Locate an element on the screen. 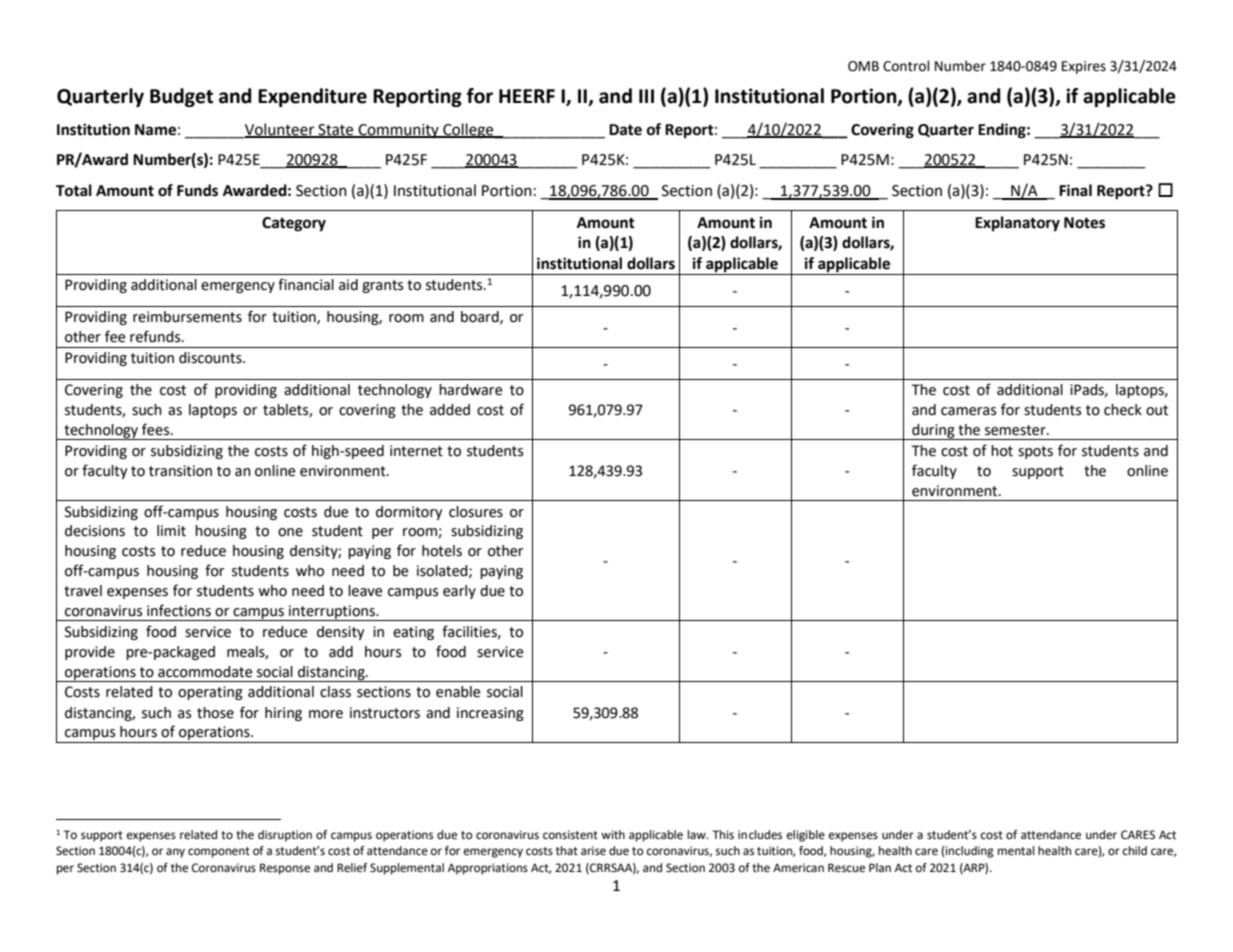 The width and height of the screenshot is (1233, 952). operating is located at coordinates (210, 693).
